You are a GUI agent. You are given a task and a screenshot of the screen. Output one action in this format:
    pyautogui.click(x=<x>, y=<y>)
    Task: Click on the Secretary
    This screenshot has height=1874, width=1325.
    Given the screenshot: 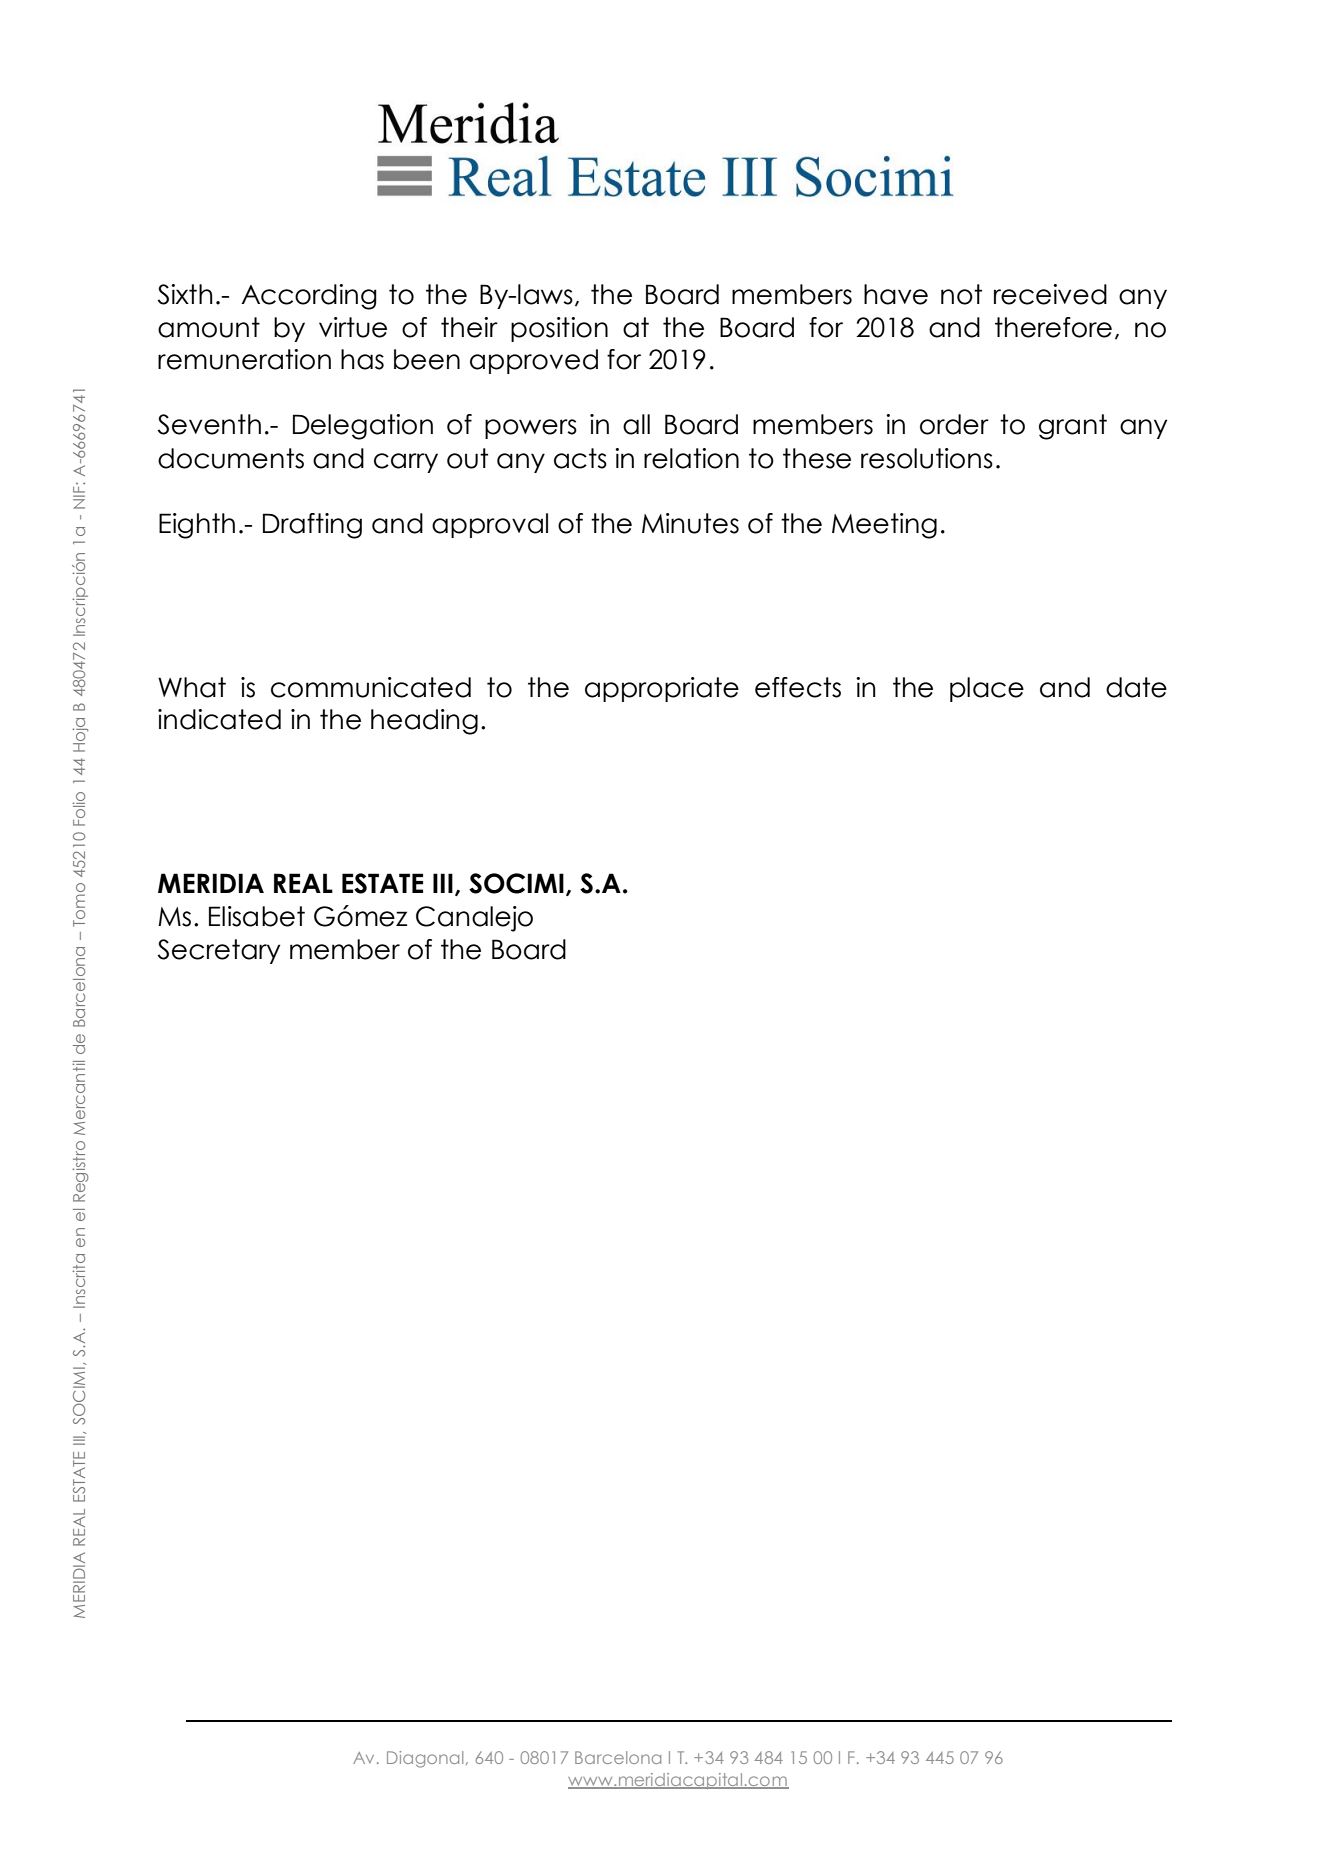 What is the action you would take?
    pyautogui.click(x=218, y=951)
